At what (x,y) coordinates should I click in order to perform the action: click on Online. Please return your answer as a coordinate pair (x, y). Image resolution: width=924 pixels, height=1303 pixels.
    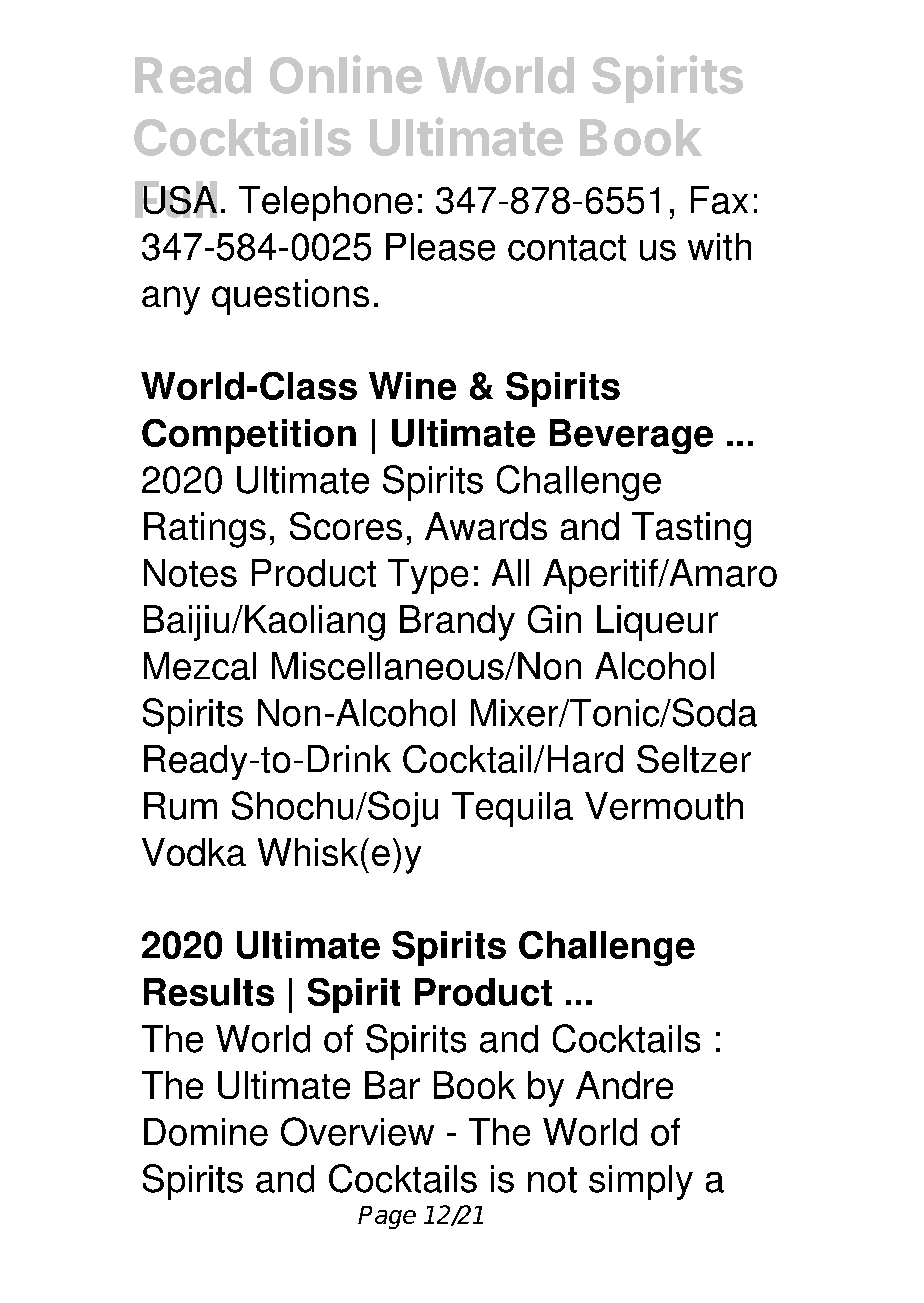
    Looking at the image, I should click on (346, 74).
